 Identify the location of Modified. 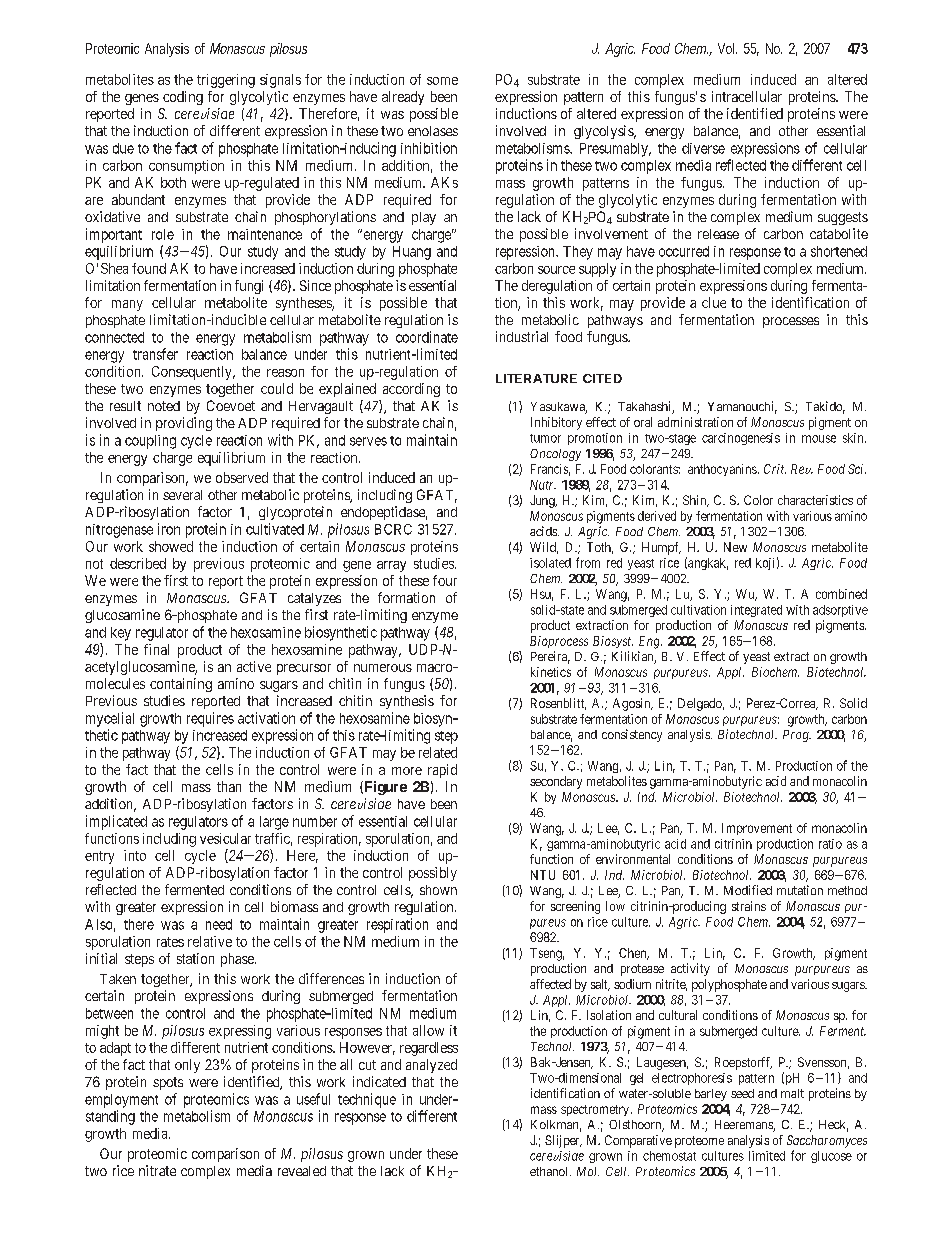
(748, 890).
